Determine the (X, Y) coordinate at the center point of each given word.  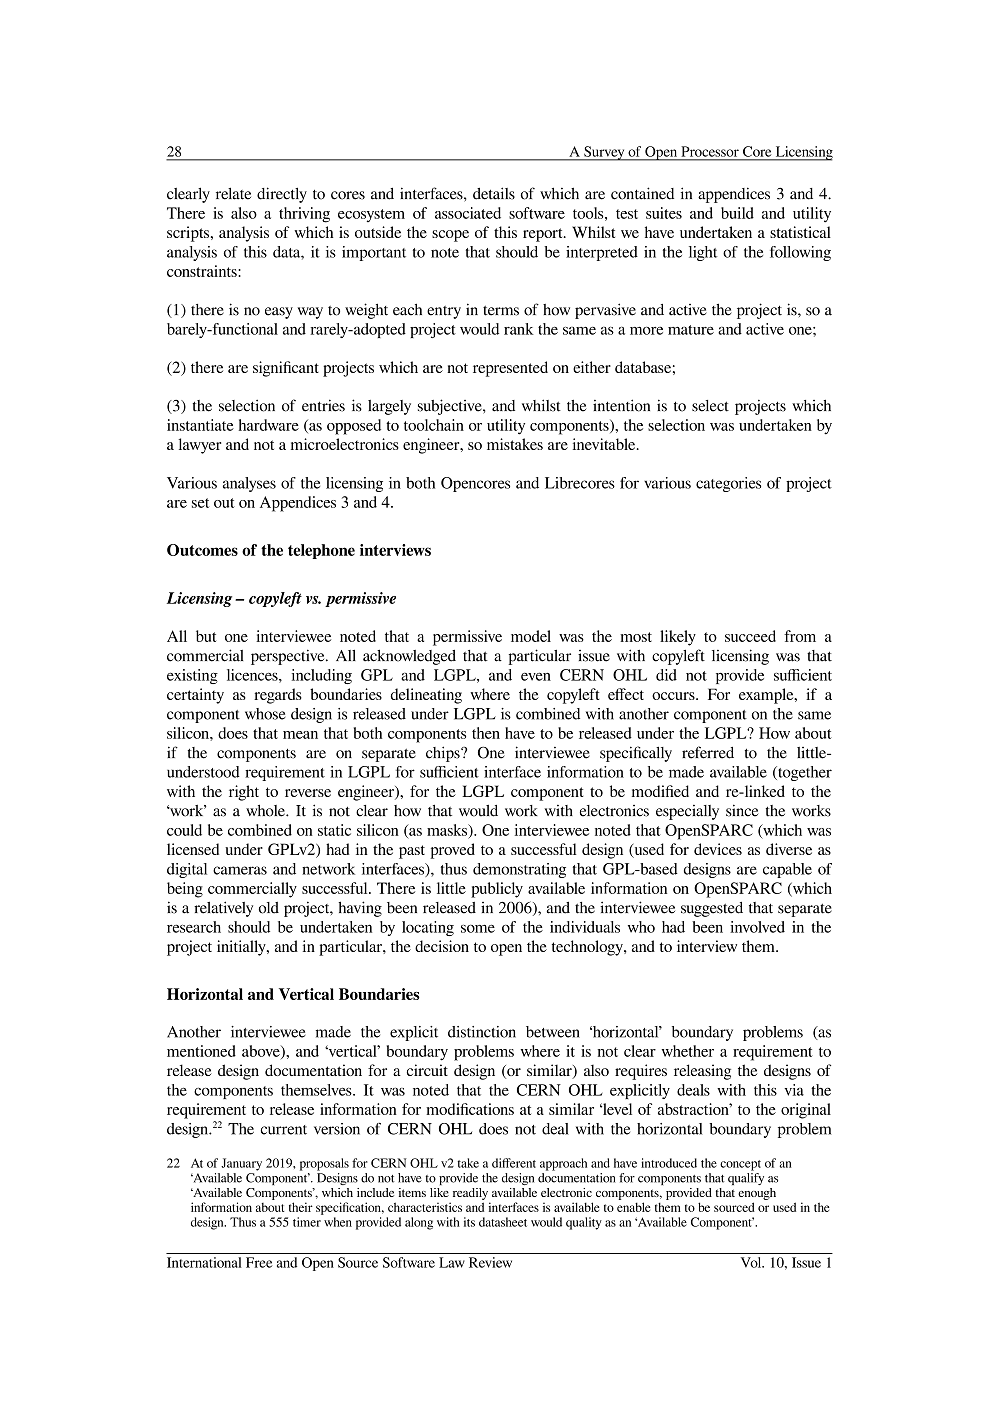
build (737, 213)
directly (282, 195)
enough (757, 1194)
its (469, 1222)
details (494, 193)
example (767, 696)
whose (265, 714)
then (486, 733)
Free (259, 1262)
